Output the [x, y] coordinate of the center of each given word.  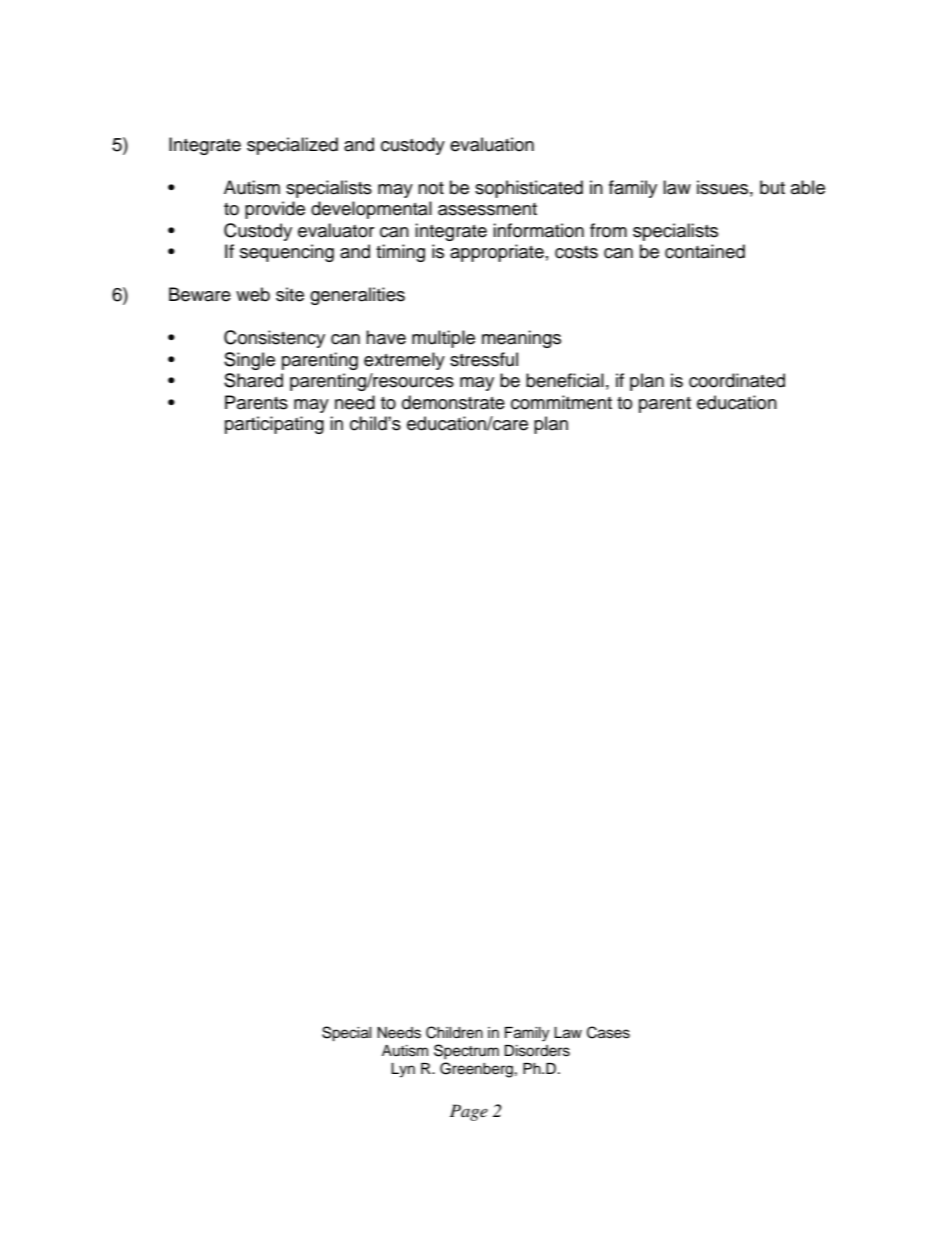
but [772, 187]
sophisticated [529, 189]
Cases [608, 1032]
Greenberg [476, 1070]
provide [275, 210]
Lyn [403, 1070]
